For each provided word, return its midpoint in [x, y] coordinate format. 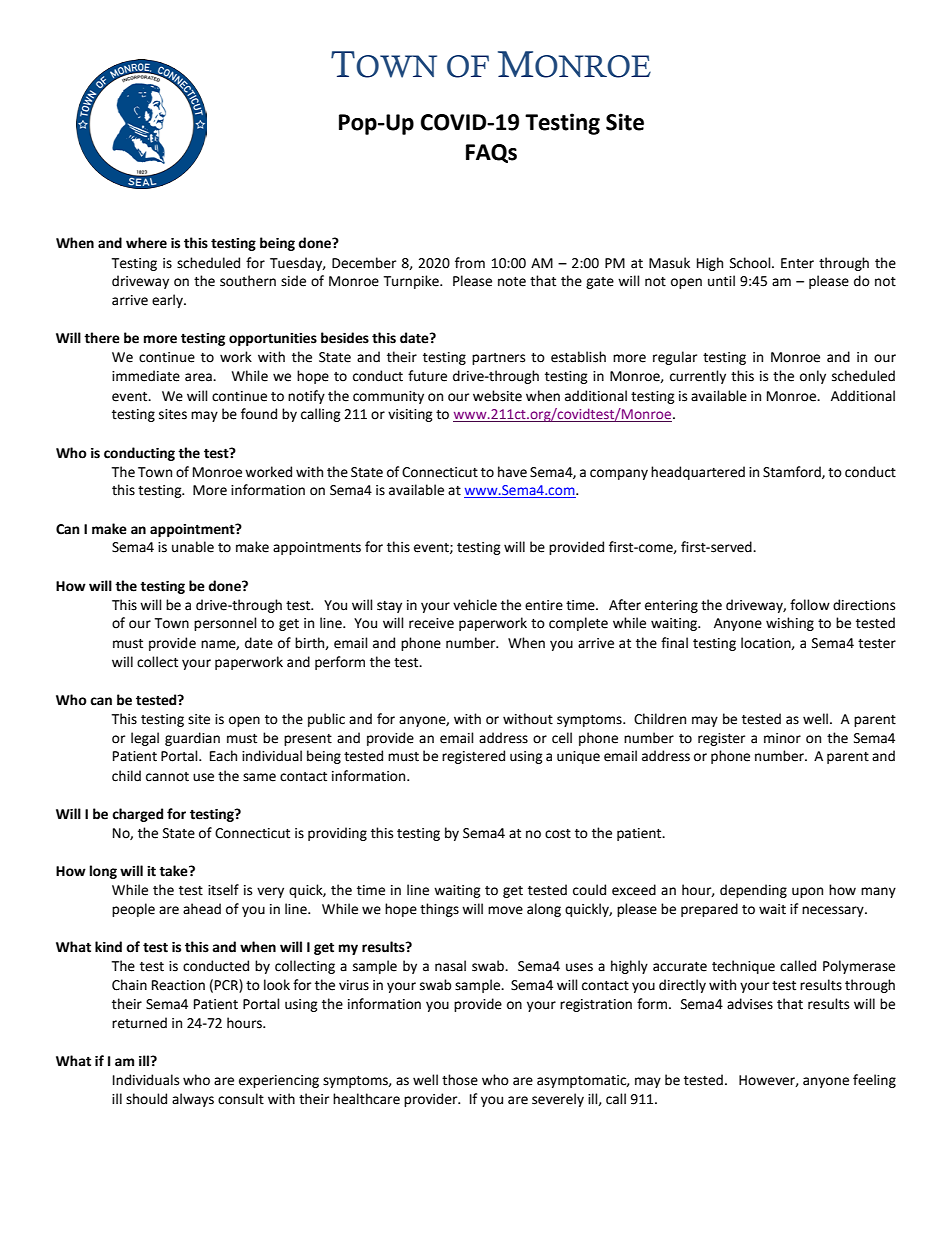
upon [807, 892]
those [460, 1080]
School [751, 263]
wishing [790, 624]
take [174, 871]
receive [431, 623]
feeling [874, 1081]
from [470, 263]
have [512, 472]
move [505, 910]
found [259, 414]
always [193, 1100]
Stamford [793, 472]
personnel [225, 624]
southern [248, 281]
